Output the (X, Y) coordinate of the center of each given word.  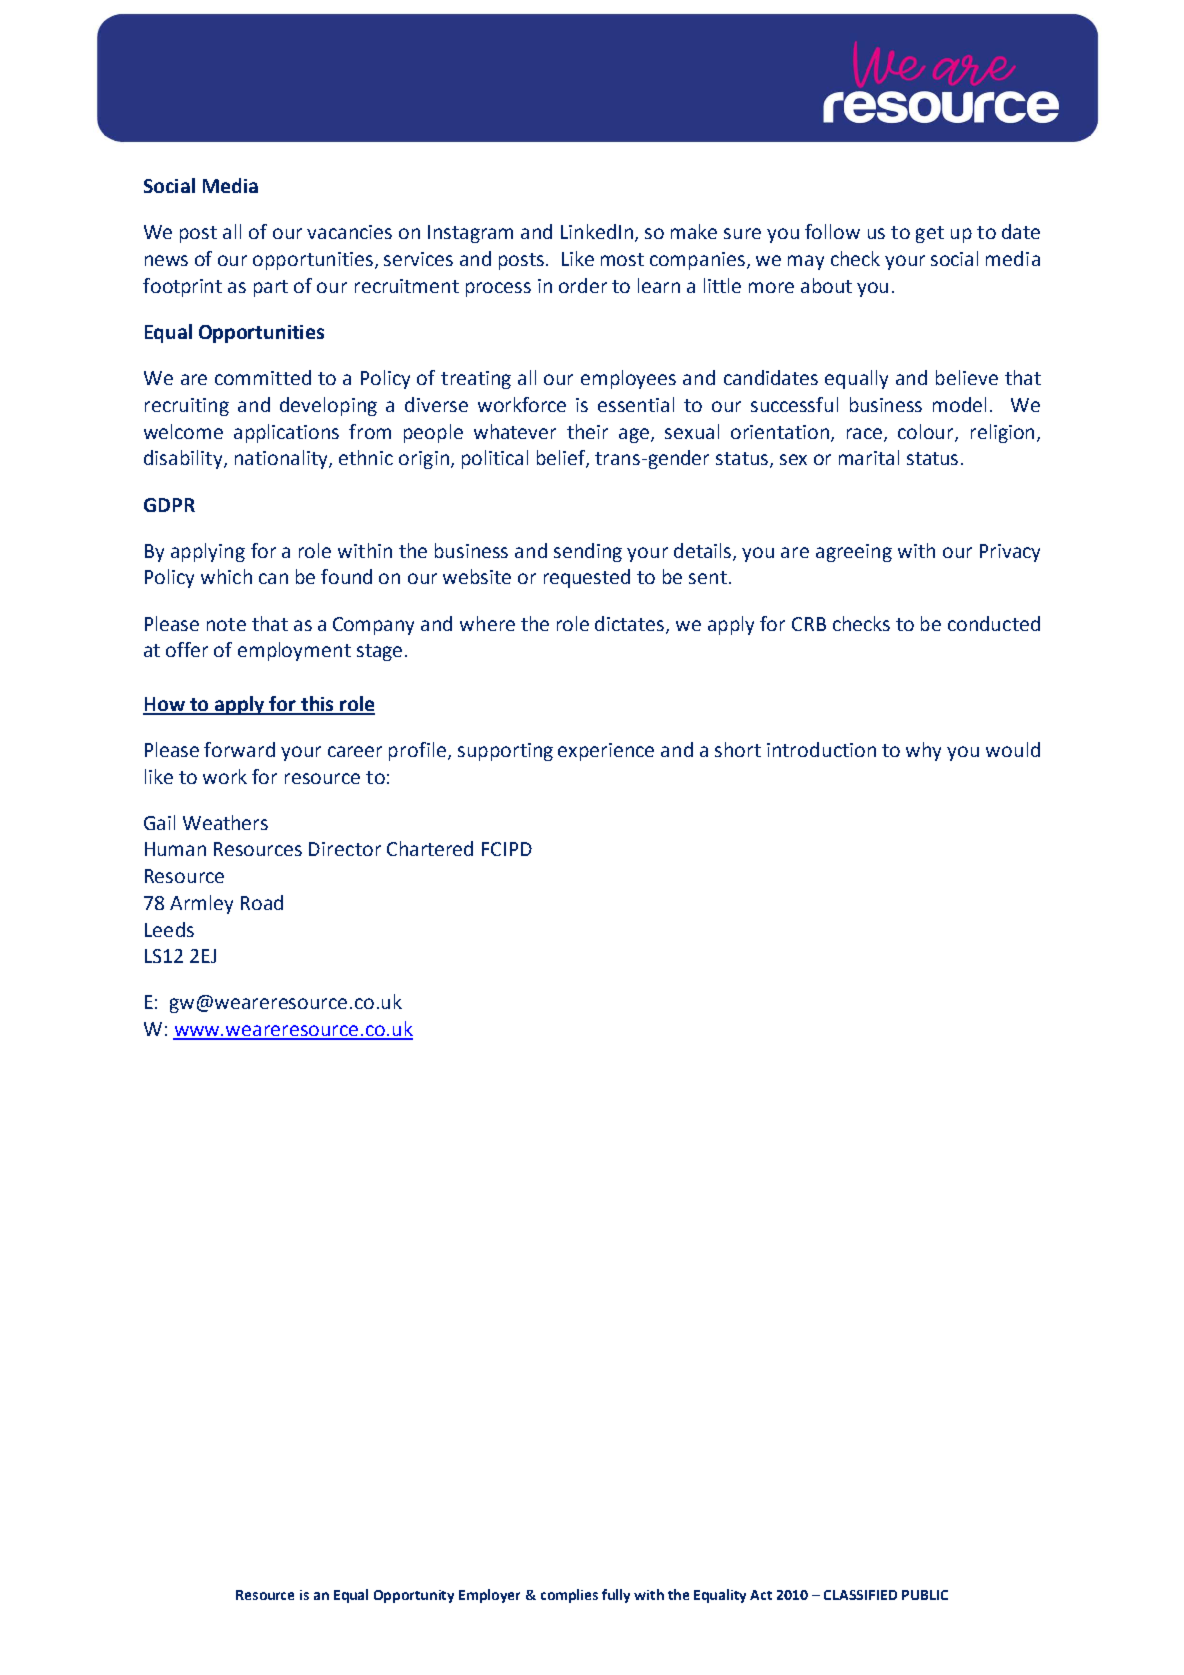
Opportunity (414, 1596)
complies (569, 1596)
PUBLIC (925, 1595)
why (923, 751)
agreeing (854, 553)
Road (262, 902)
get (930, 234)
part (271, 288)
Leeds (169, 929)
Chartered (430, 848)
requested (587, 578)
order (583, 285)
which (226, 576)
